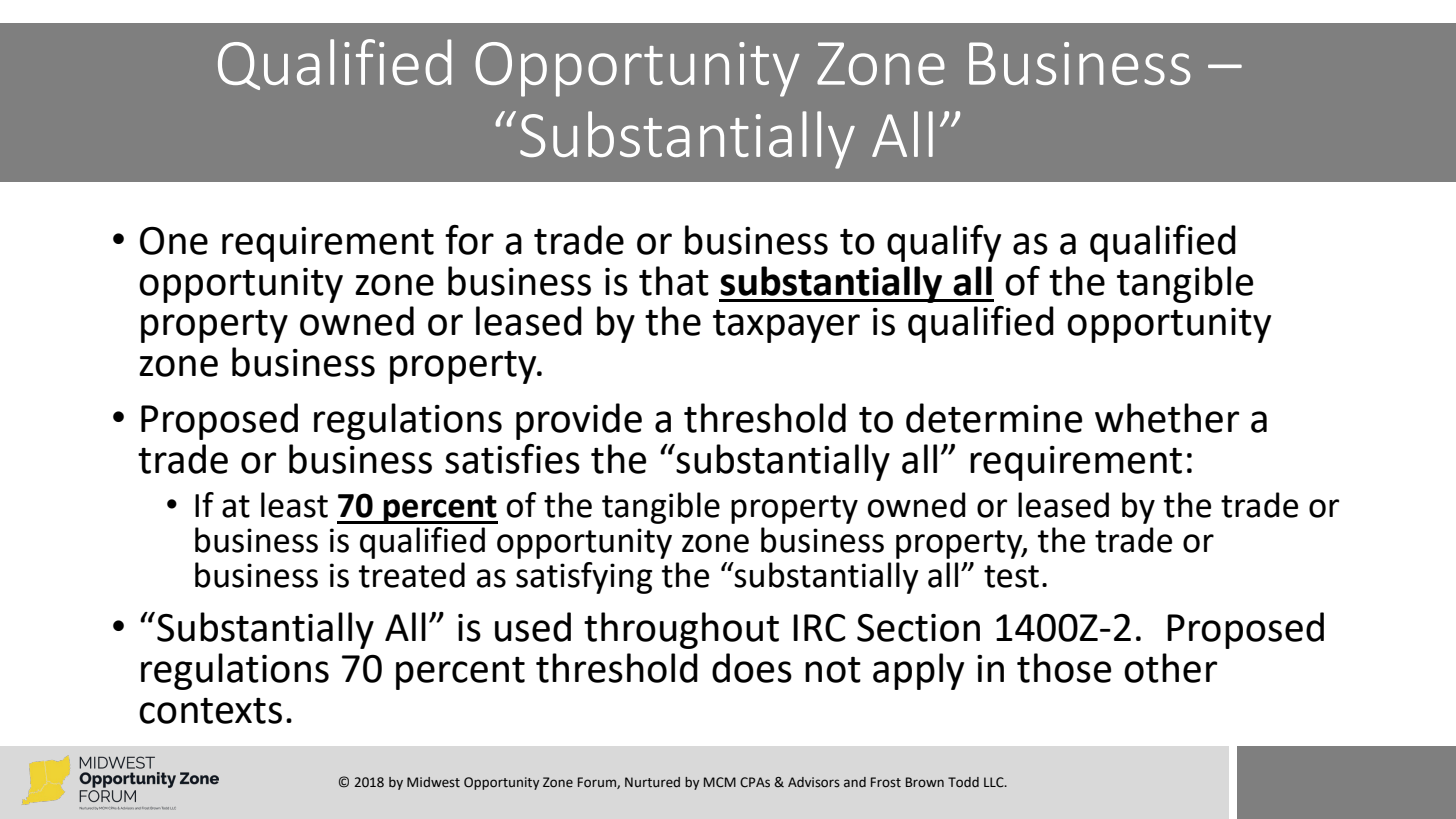 This image has height=819, width=1456. Describe the element at coordinates (412, 575) in the image. I see `treated` at that location.
